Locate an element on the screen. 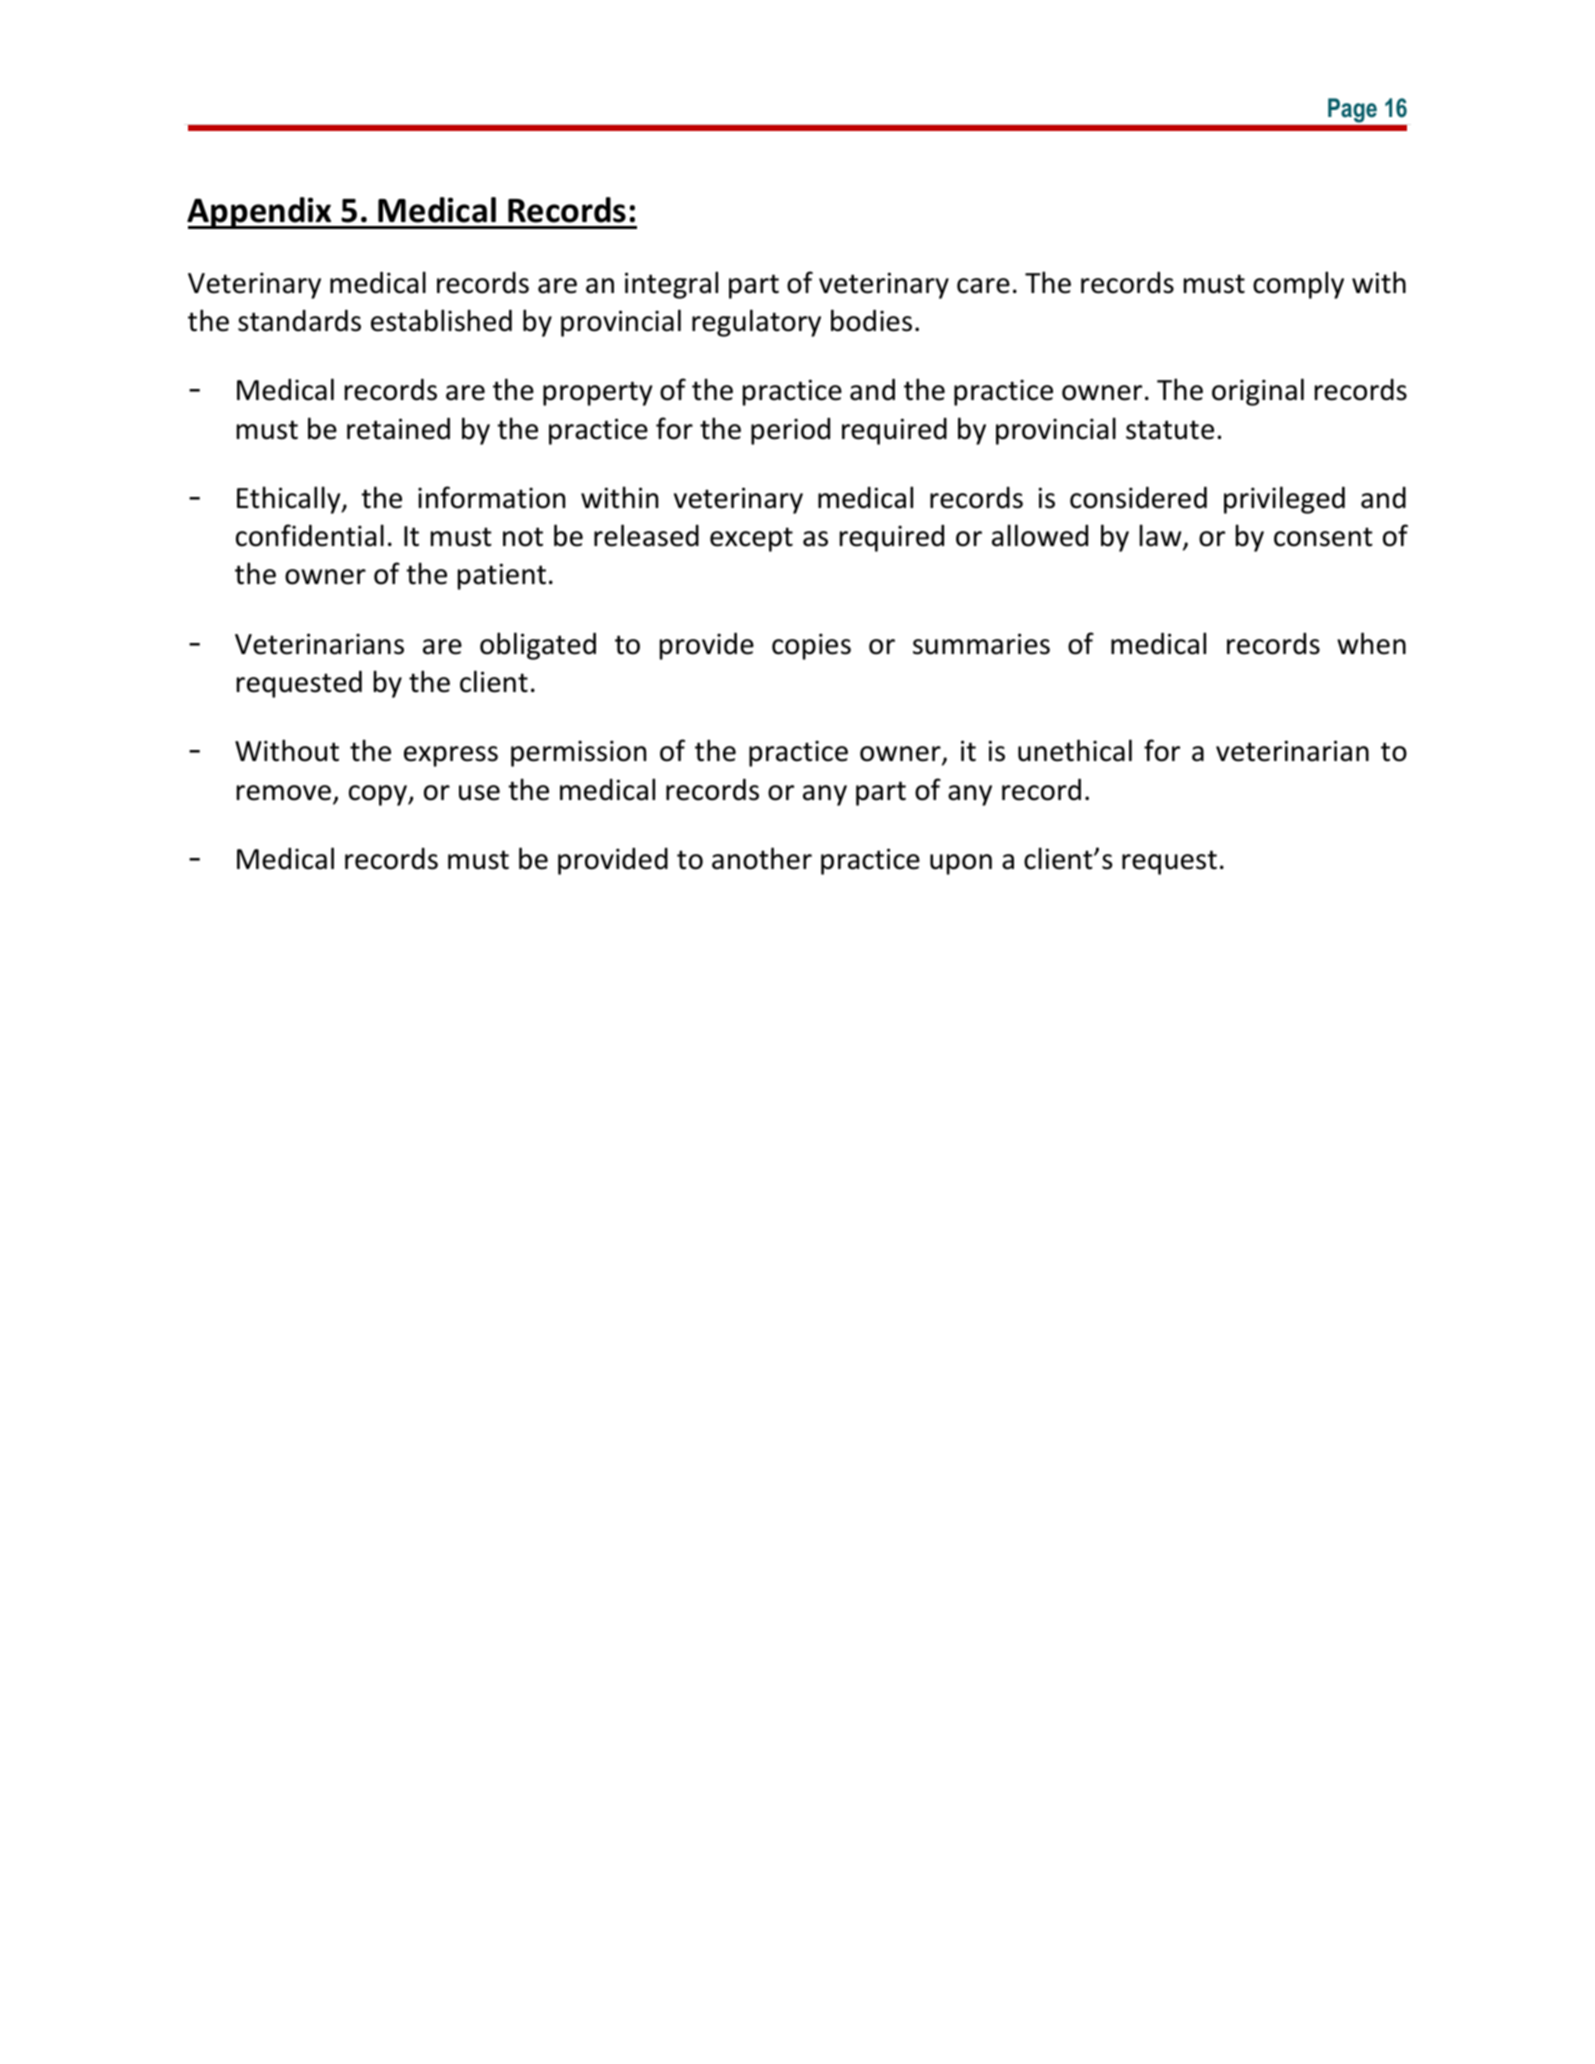  use is located at coordinates (479, 793).
